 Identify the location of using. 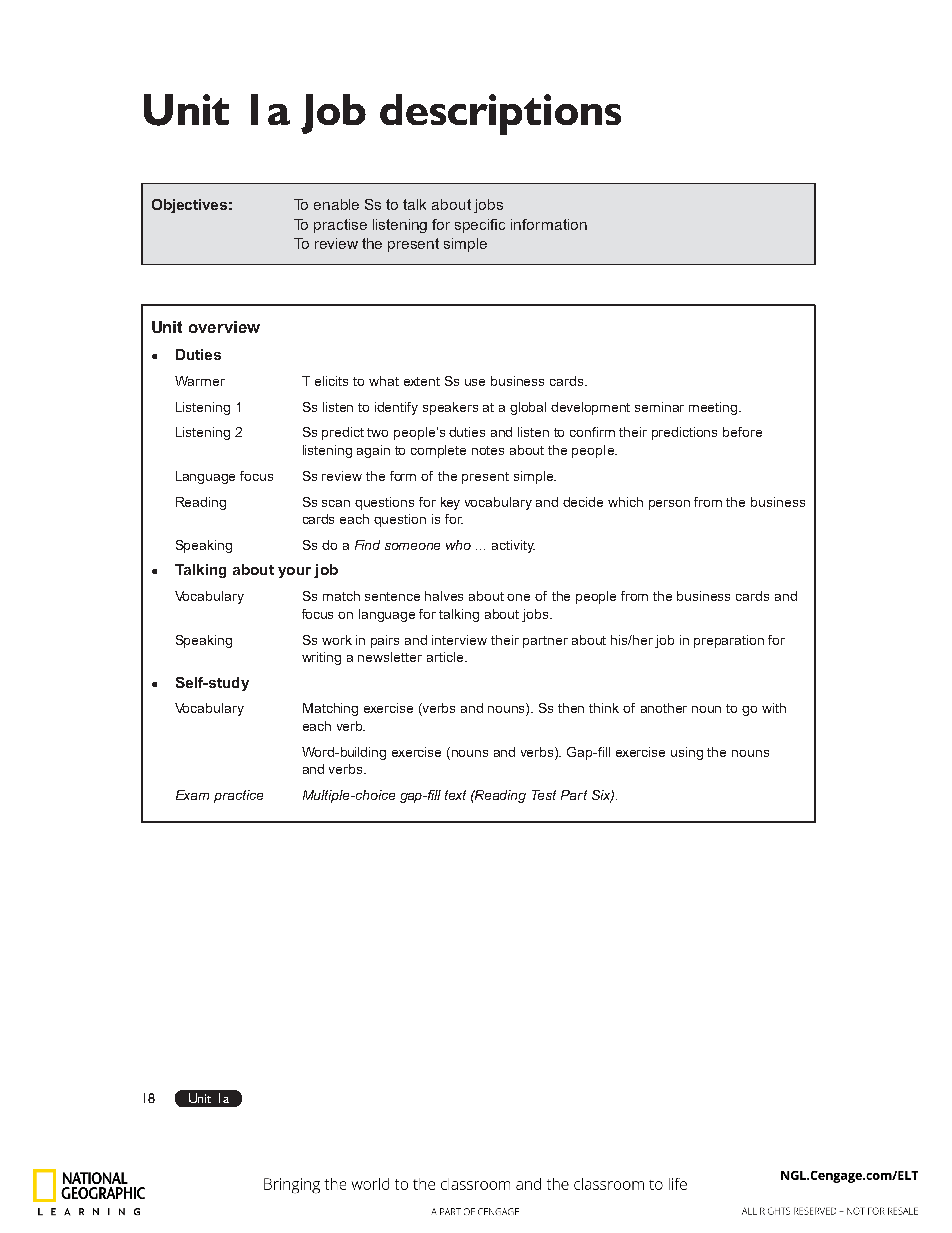
(687, 753).
